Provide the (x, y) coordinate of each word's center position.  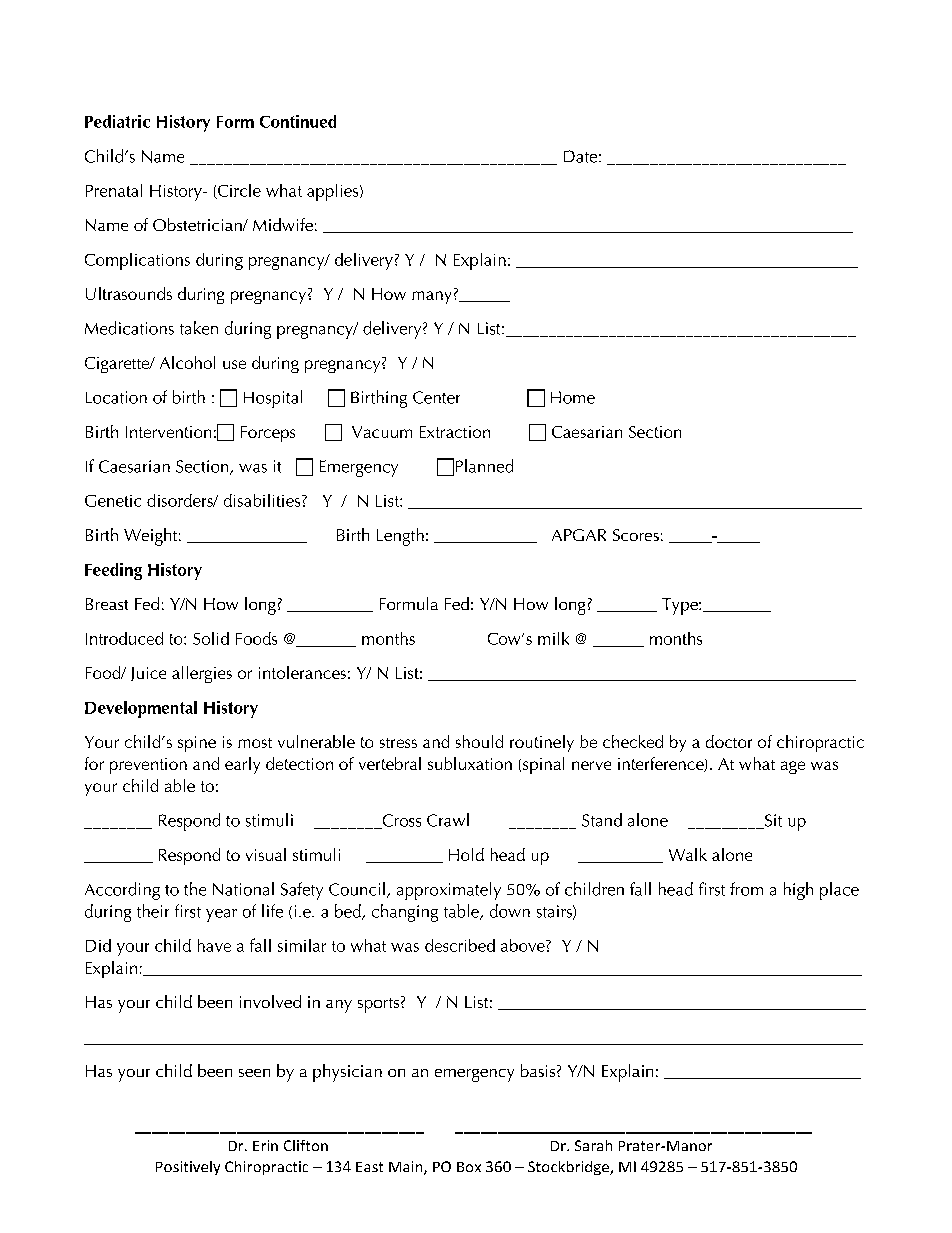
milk (553, 638)
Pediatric (117, 121)
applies (334, 192)
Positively (188, 1168)
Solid (211, 638)
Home (573, 397)
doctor (729, 741)
